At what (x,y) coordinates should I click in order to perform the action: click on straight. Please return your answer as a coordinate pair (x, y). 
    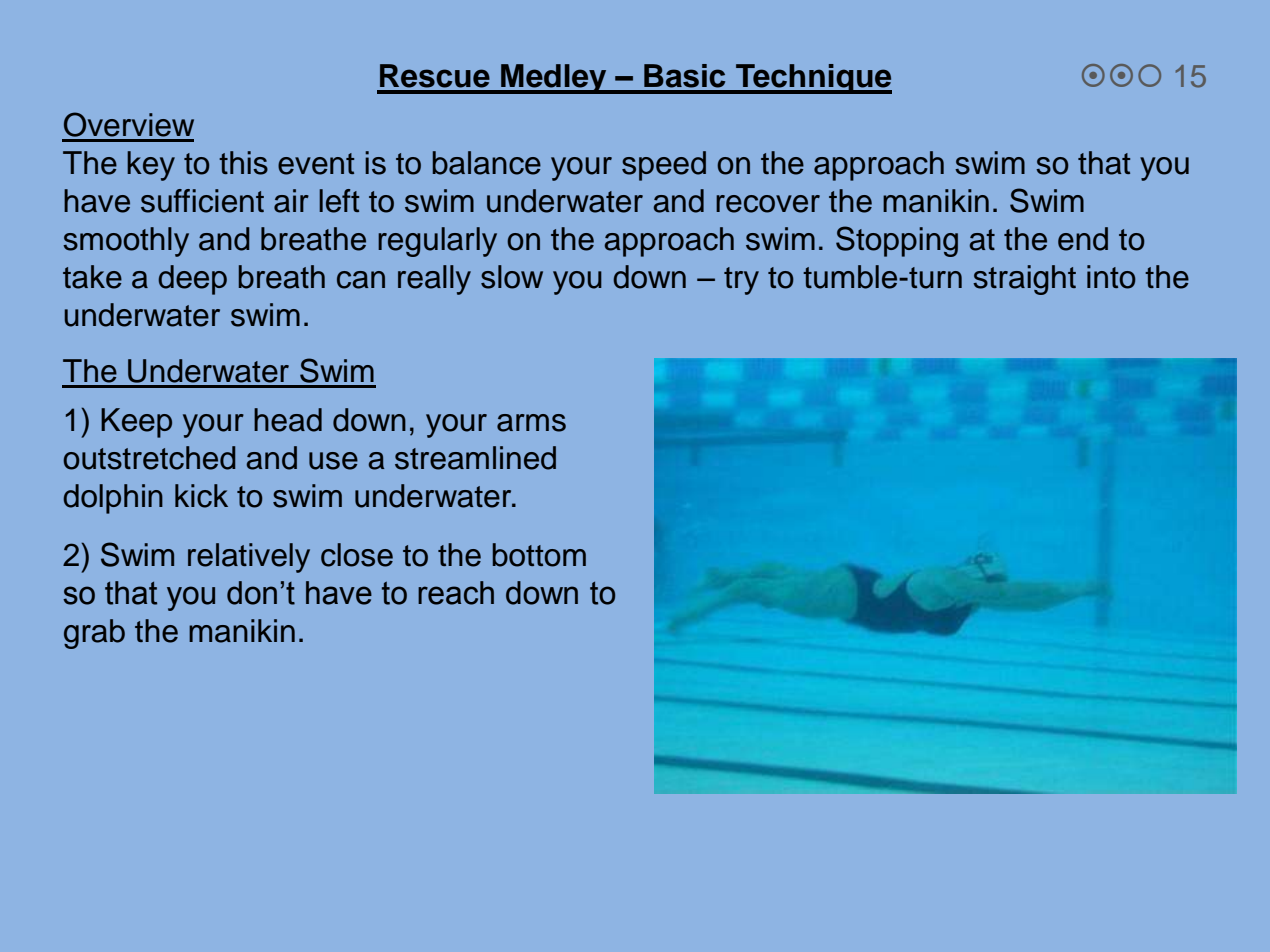
    Looking at the image, I should click on (1024, 280).
